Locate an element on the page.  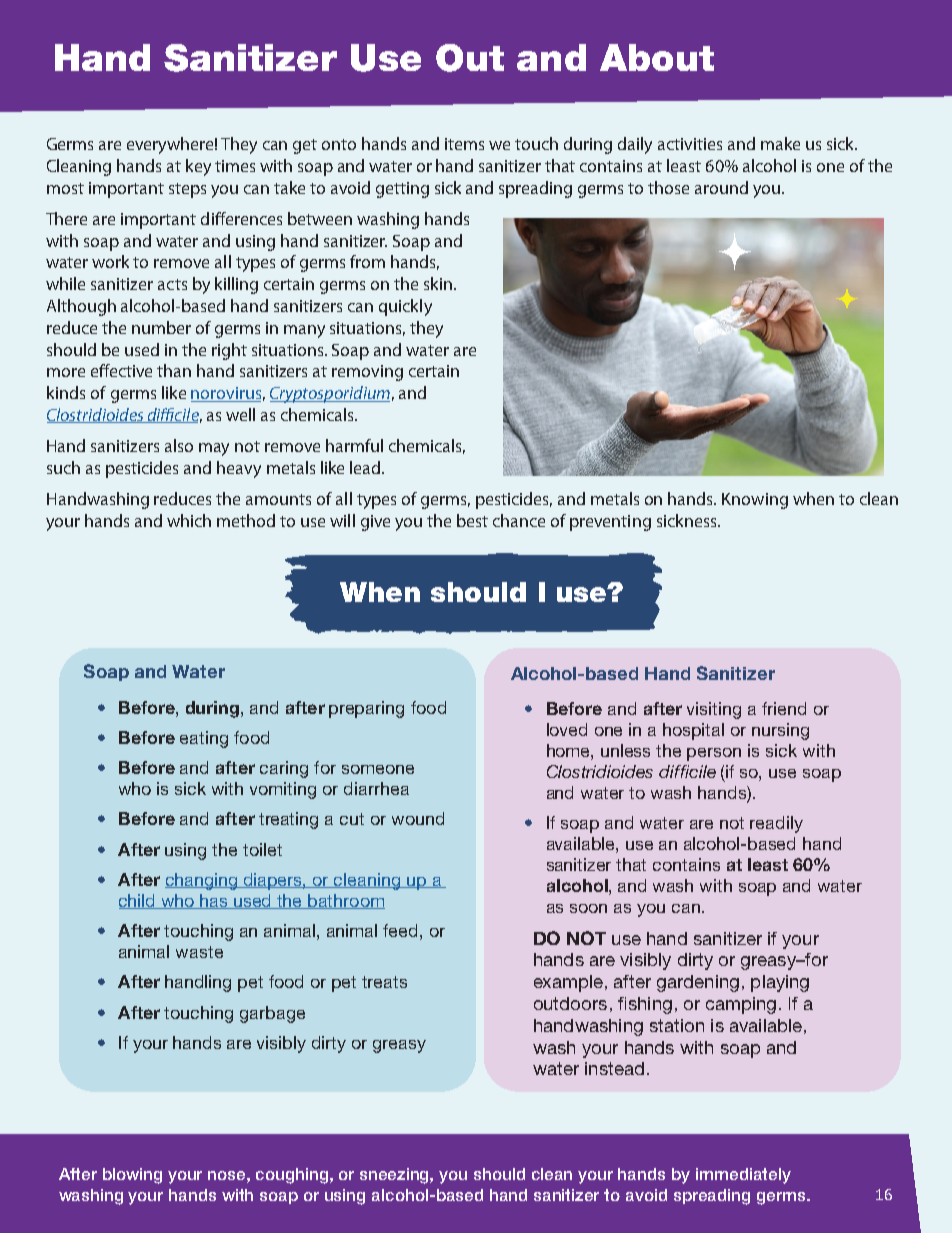
key is located at coordinates (198, 167).
